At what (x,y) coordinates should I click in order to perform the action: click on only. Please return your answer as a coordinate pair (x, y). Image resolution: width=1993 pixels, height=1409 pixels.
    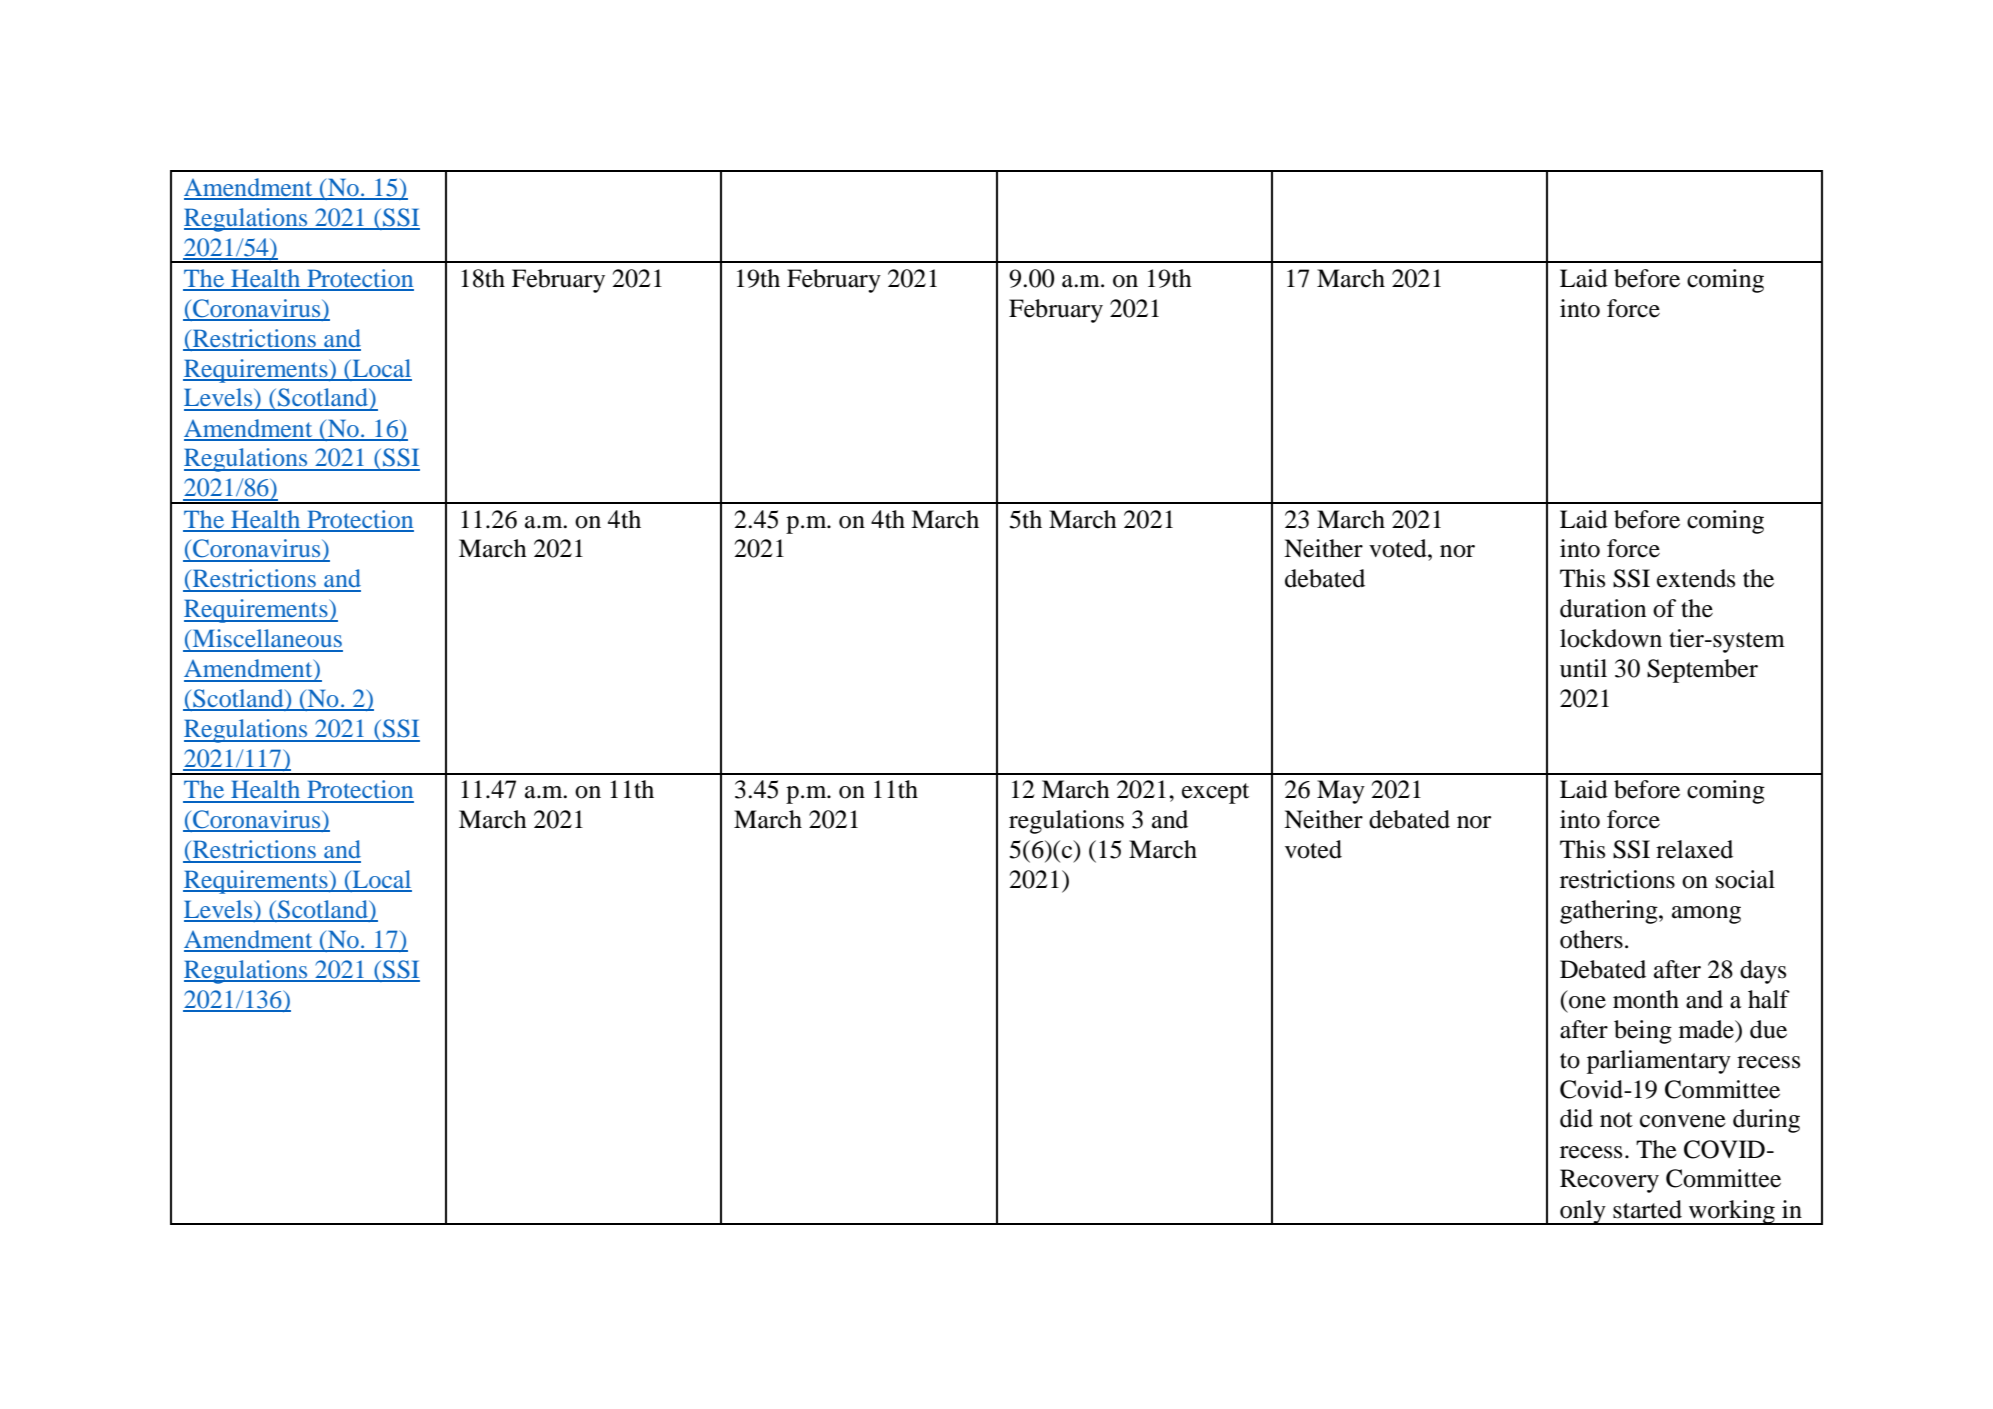
    Looking at the image, I should click on (1583, 1212).
